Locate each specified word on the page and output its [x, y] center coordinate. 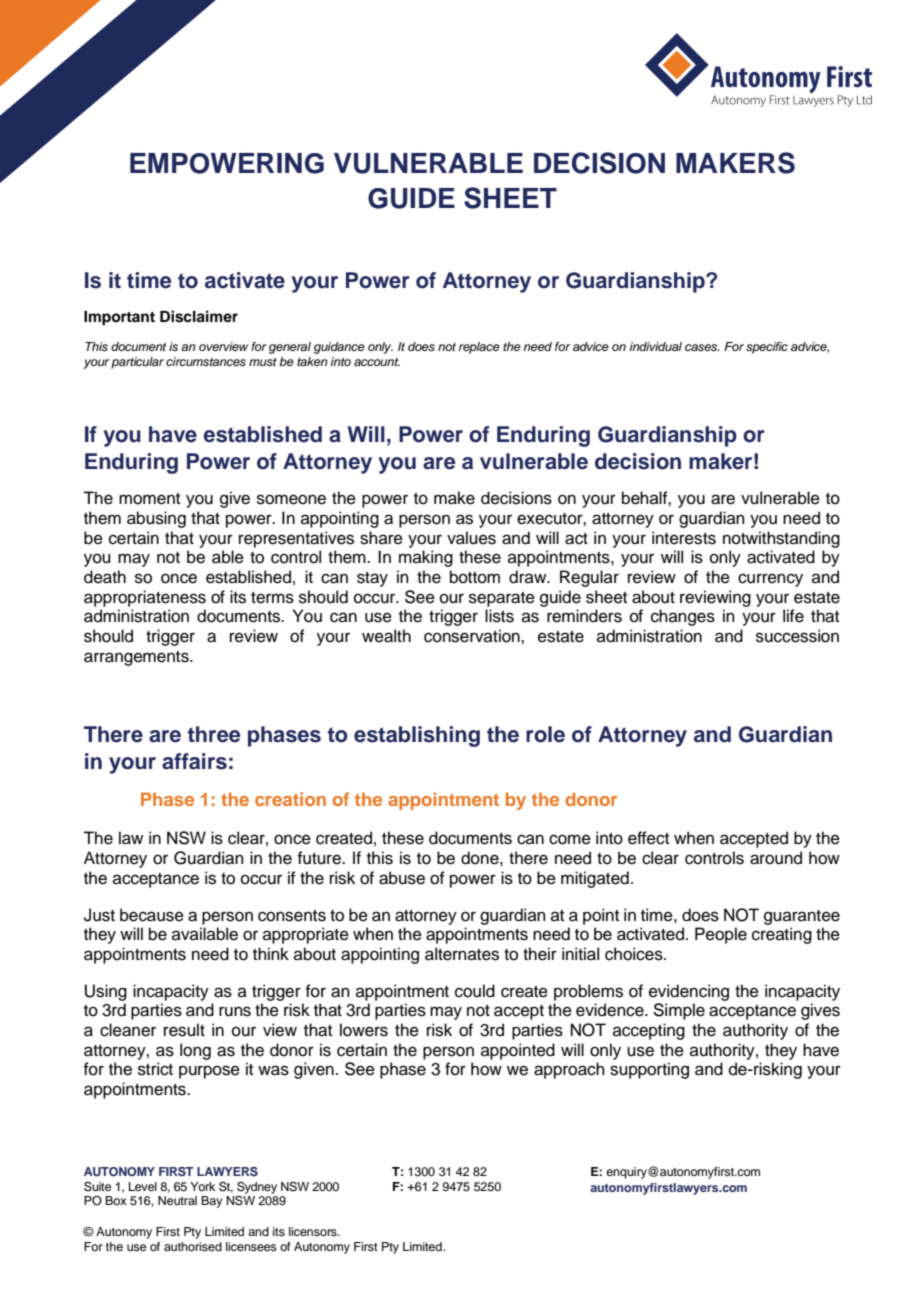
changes [683, 617]
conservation [473, 636]
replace [479, 348]
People [721, 935]
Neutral [177, 1200]
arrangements [137, 658]
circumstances [206, 361]
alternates [462, 954]
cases [702, 347]
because [152, 915]
